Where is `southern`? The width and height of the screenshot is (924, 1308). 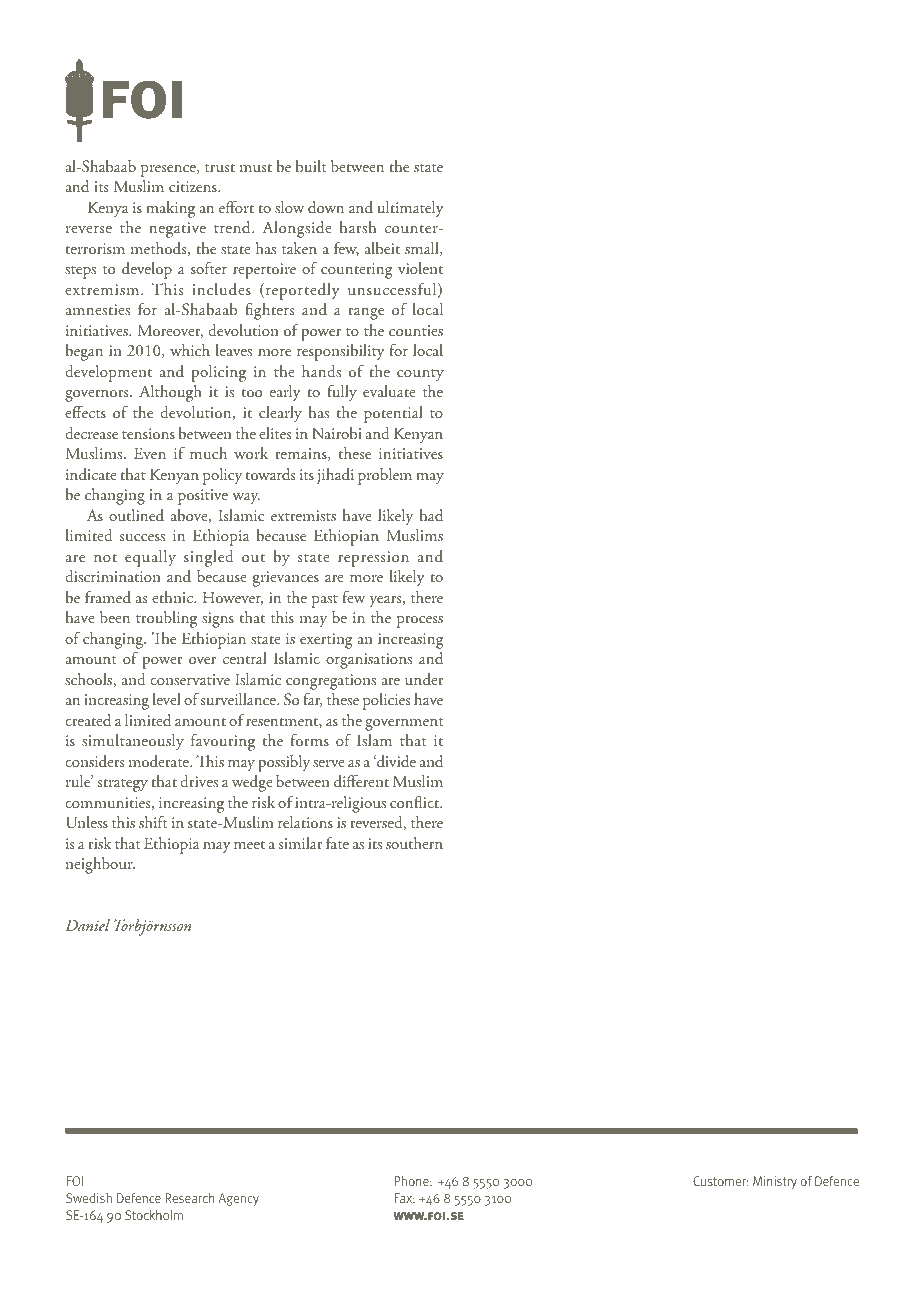 southern is located at coordinates (414, 843).
